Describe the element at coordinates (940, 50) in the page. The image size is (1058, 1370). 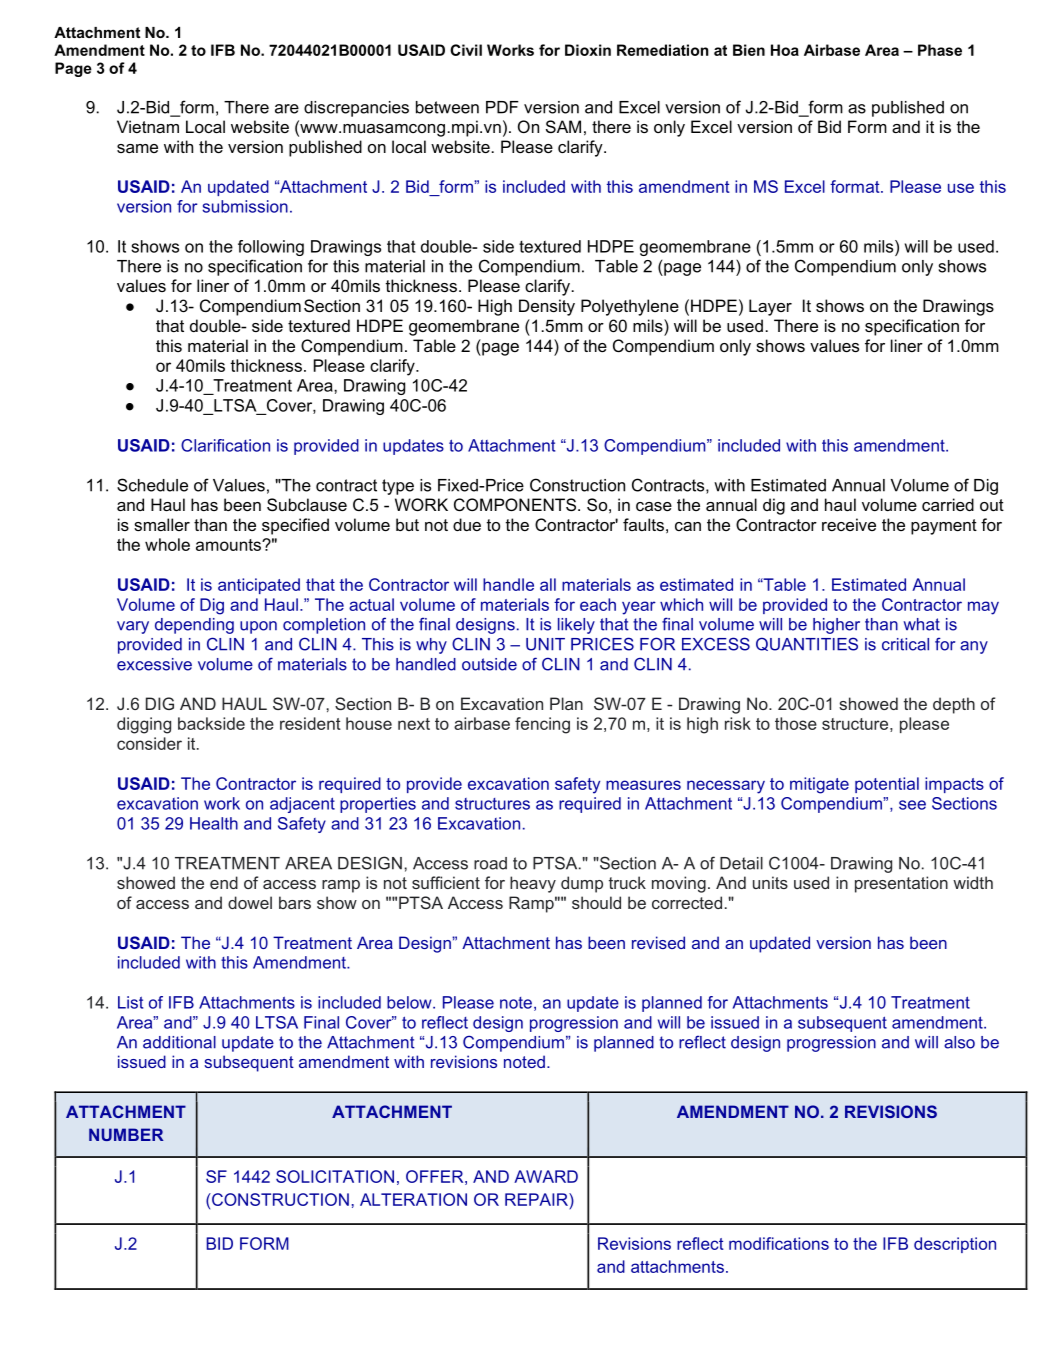
I see `Phase` at that location.
